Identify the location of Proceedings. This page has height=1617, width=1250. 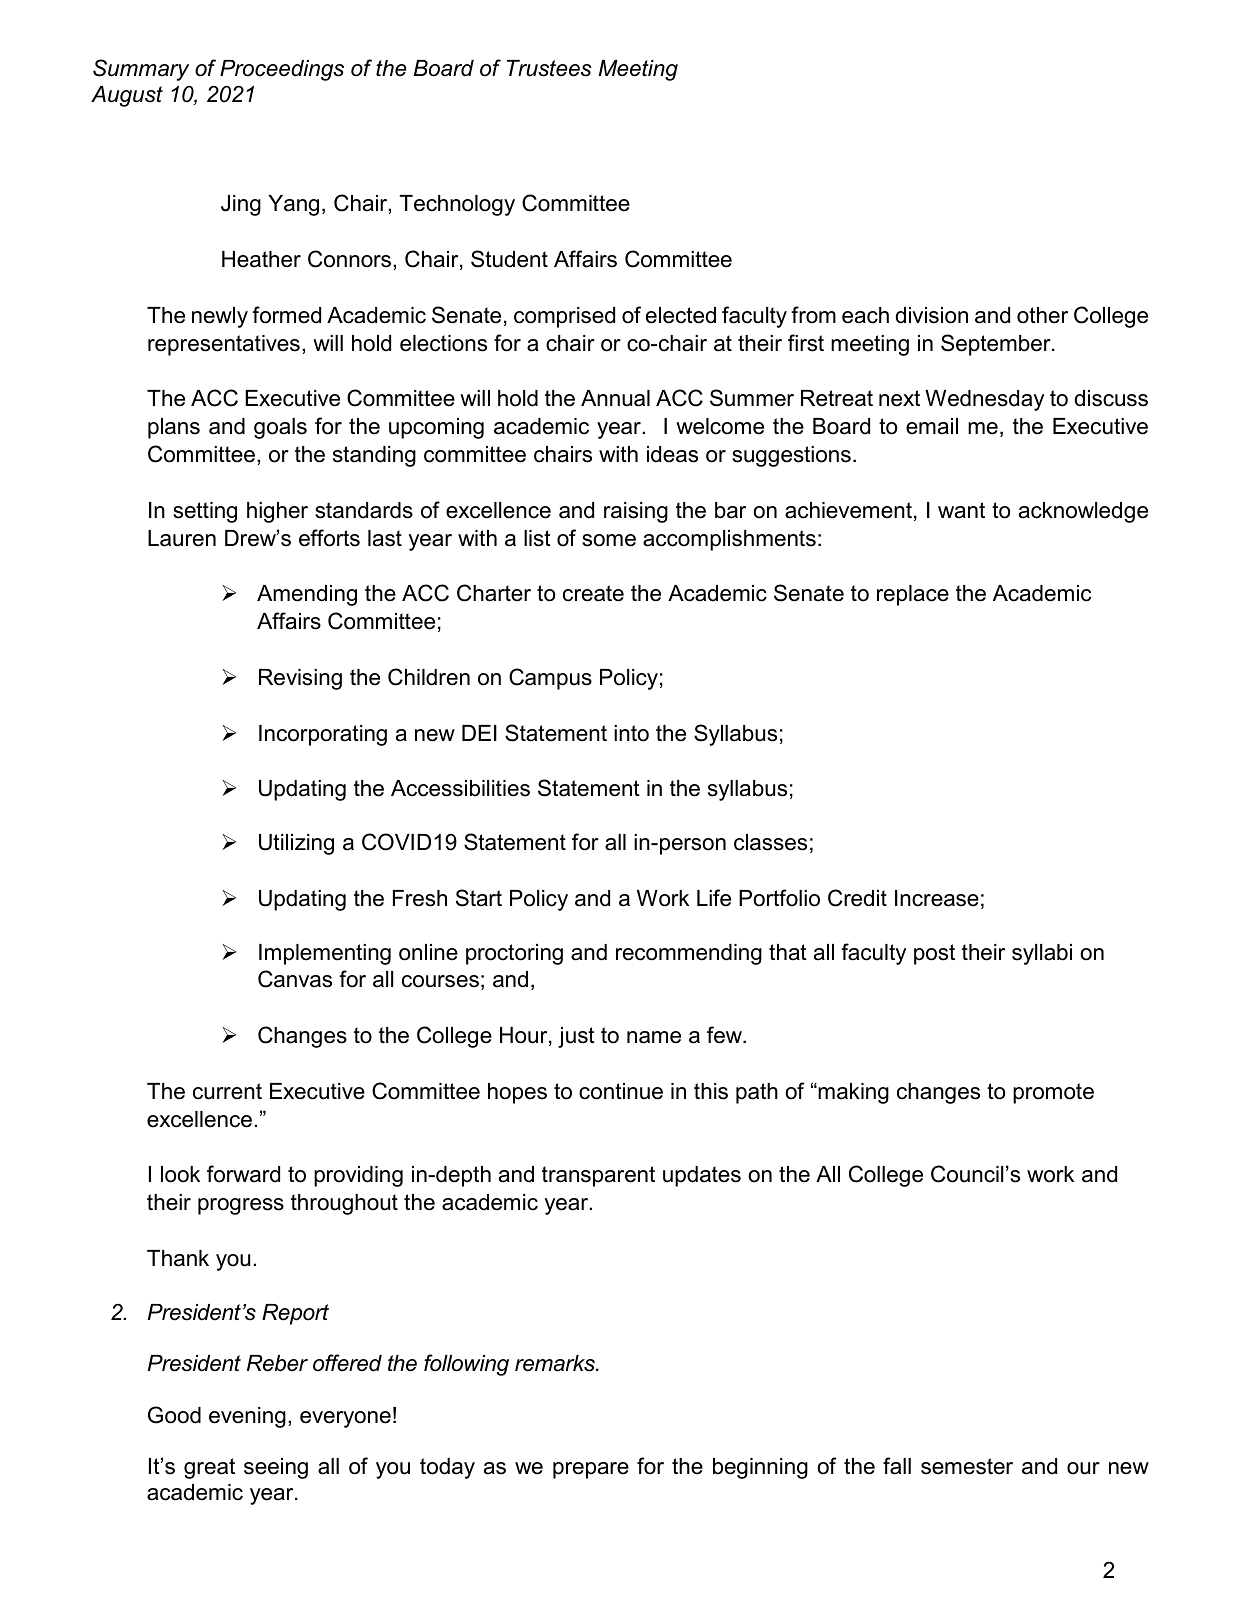
(282, 70).
